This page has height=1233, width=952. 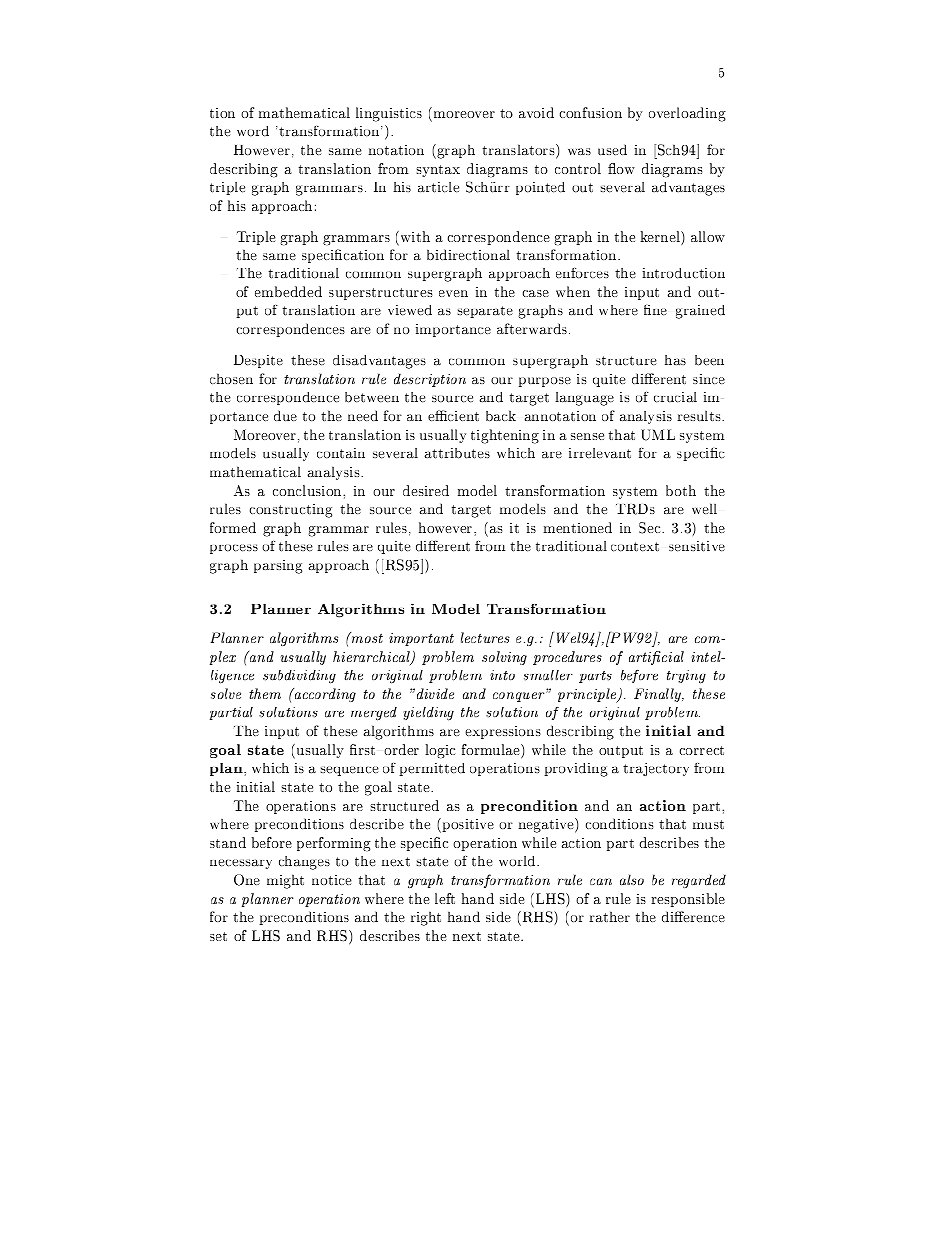 What do you see at coordinates (505, 436) in the page?
I see `tightening` at bounding box center [505, 436].
